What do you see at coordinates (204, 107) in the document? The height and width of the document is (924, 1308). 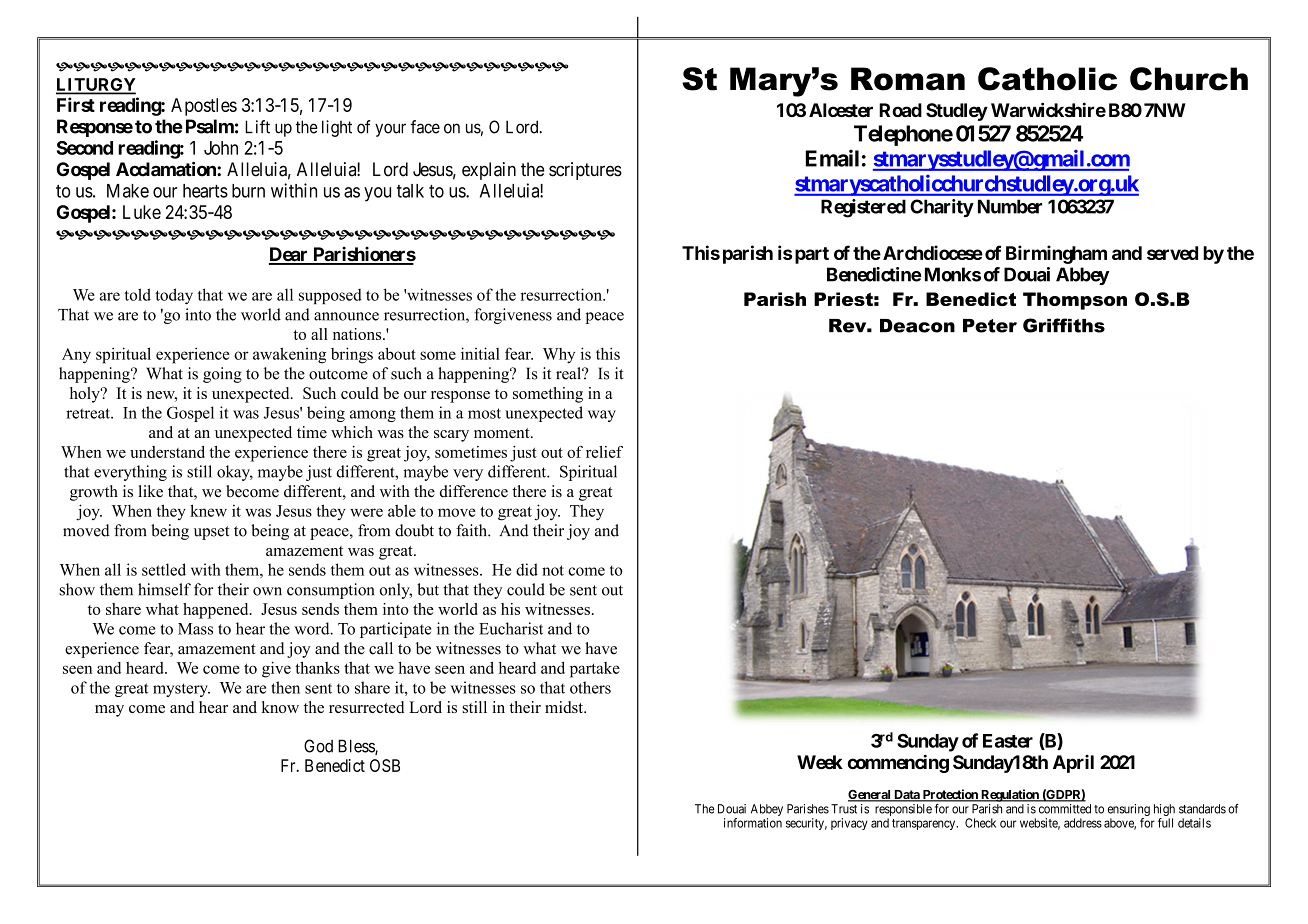 I see `Apostles` at bounding box center [204, 107].
